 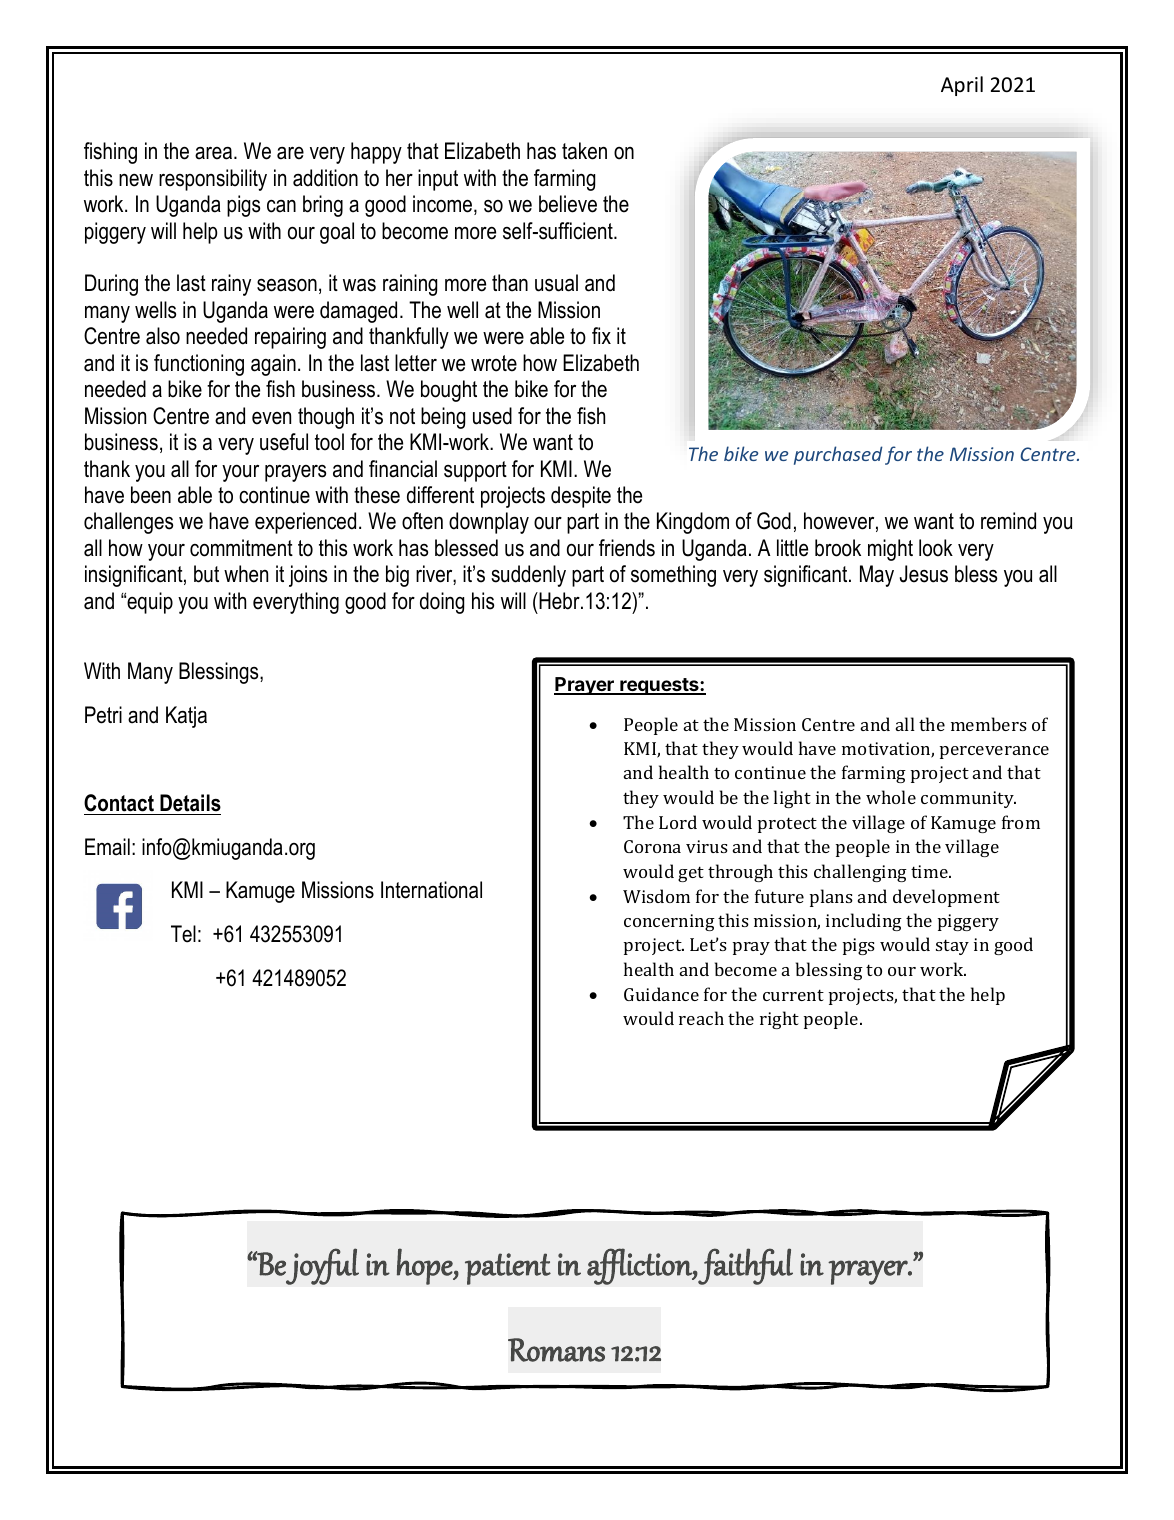 What do you see at coordinates (584, 151) in the screenshot?
I see `taken` at bounding box center [584, 151].
